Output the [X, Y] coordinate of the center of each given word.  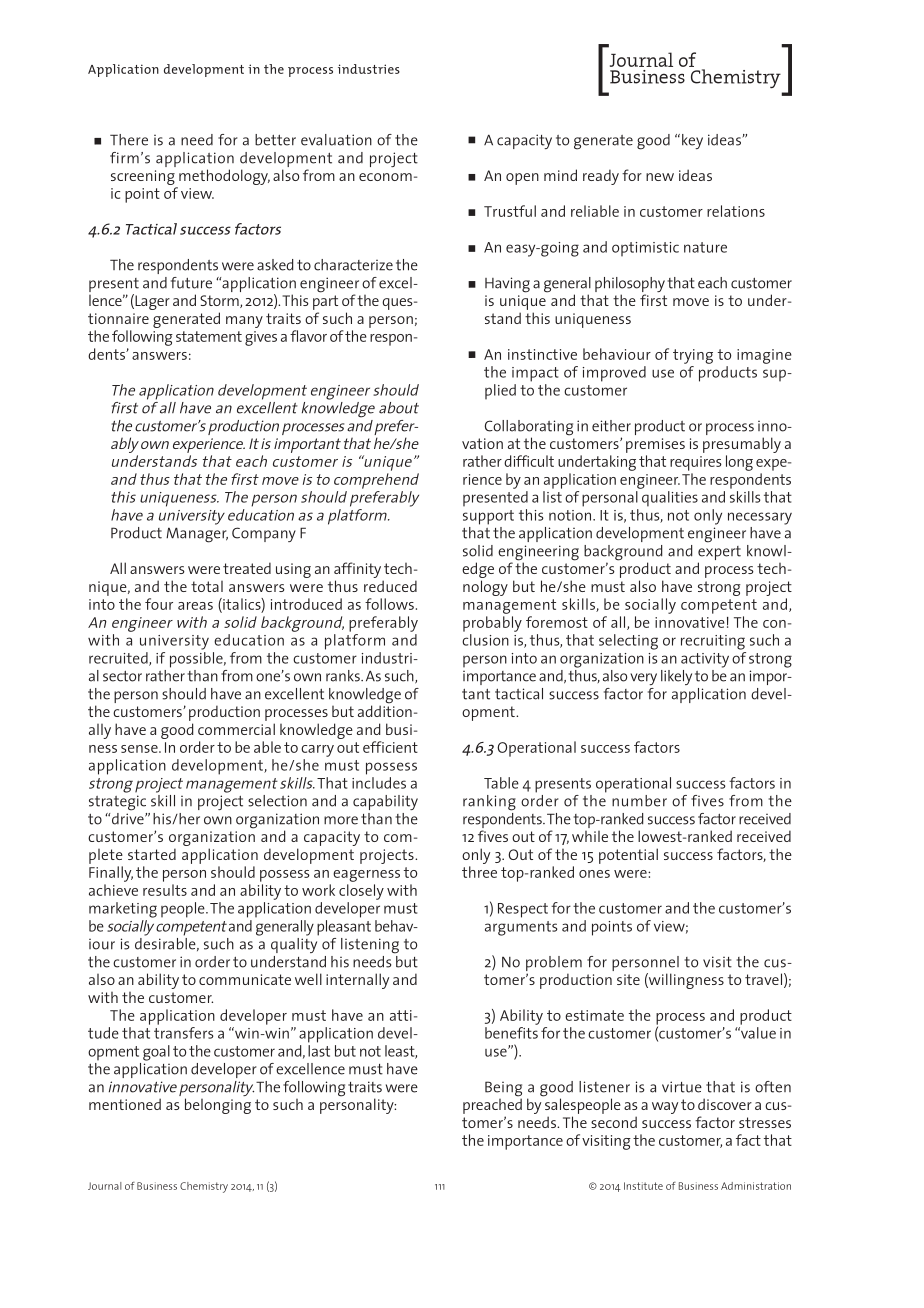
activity [705, 660]
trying [693, 356]
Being [503, 1090]
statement [209, 336]
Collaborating [529, 429]
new [660, 177]
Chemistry [204, 1187]
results [165, 890]
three [479, 872]
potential [628, 856]
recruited [119, 659]
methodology [223, 178]
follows [389, 604]
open [522, 179]
